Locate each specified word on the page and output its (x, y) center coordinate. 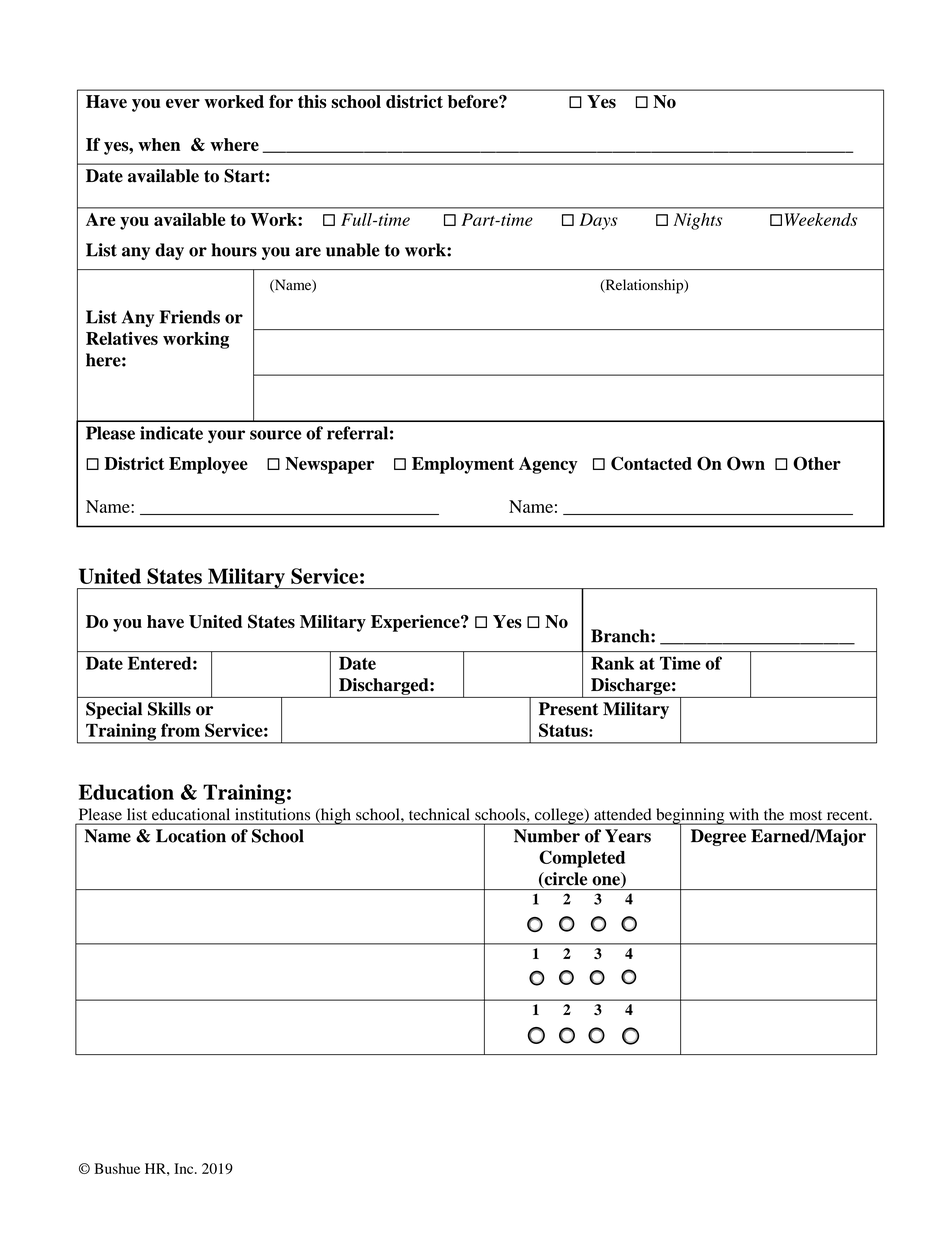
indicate (171, 433)
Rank (612, 663)
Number (547, 836)
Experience (416, 623)
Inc (185, 1168)
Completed (582, 859)
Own (746, 463)
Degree (718, 837)
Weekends (821, 219)
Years (628, 836)
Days (598, 221)
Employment (463, 465)
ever (183, 103)
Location (191, 836)
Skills (169, 709)
